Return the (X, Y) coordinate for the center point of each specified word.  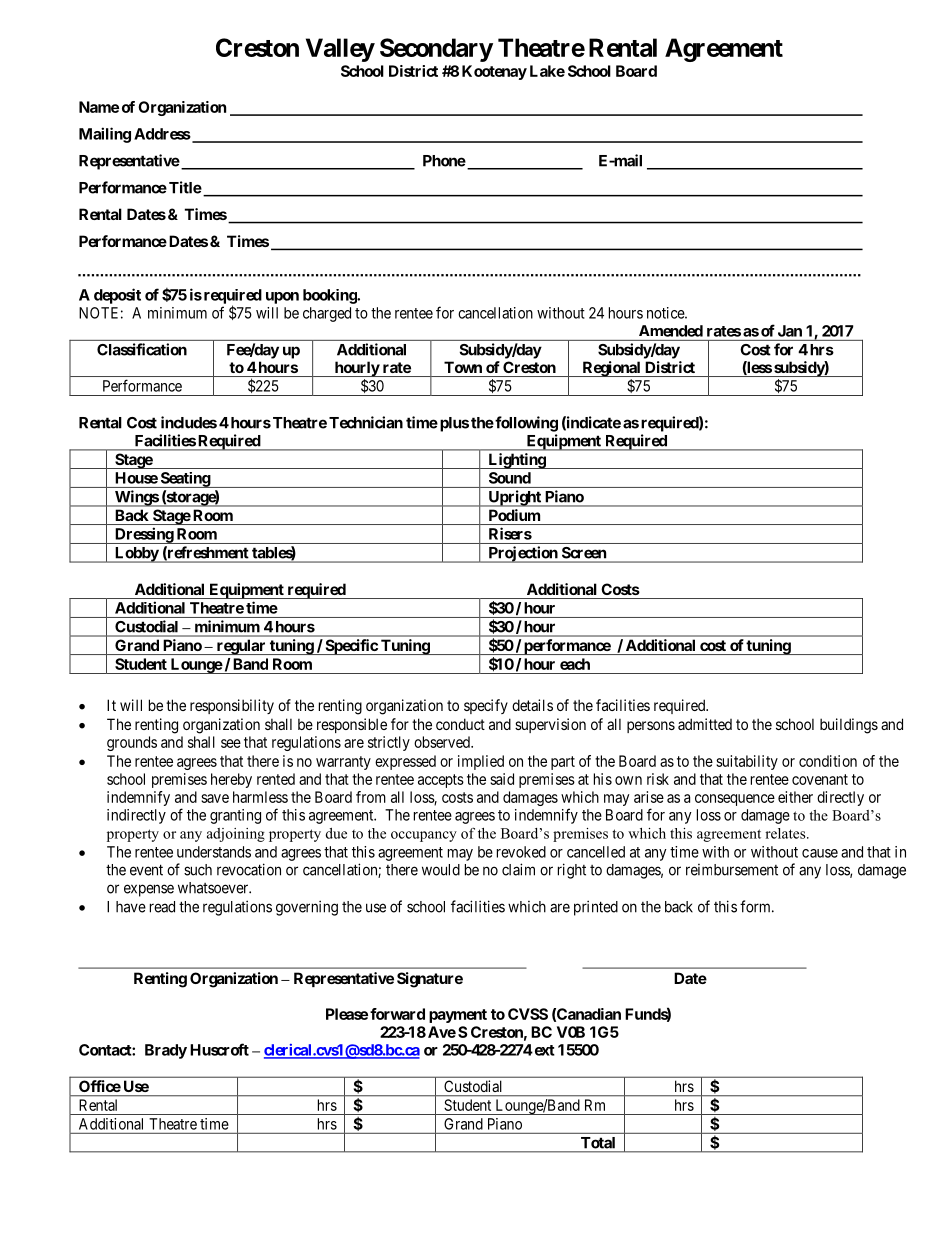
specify (486, 706)
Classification (142, 349)
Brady (166, 1051)
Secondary (436, 50)
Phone (444, 161)
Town (463, 367)
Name (99, 107)
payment (458, 1016)
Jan (790, 331)
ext (543, 1050)
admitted (705, 724)
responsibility (232, 706)
